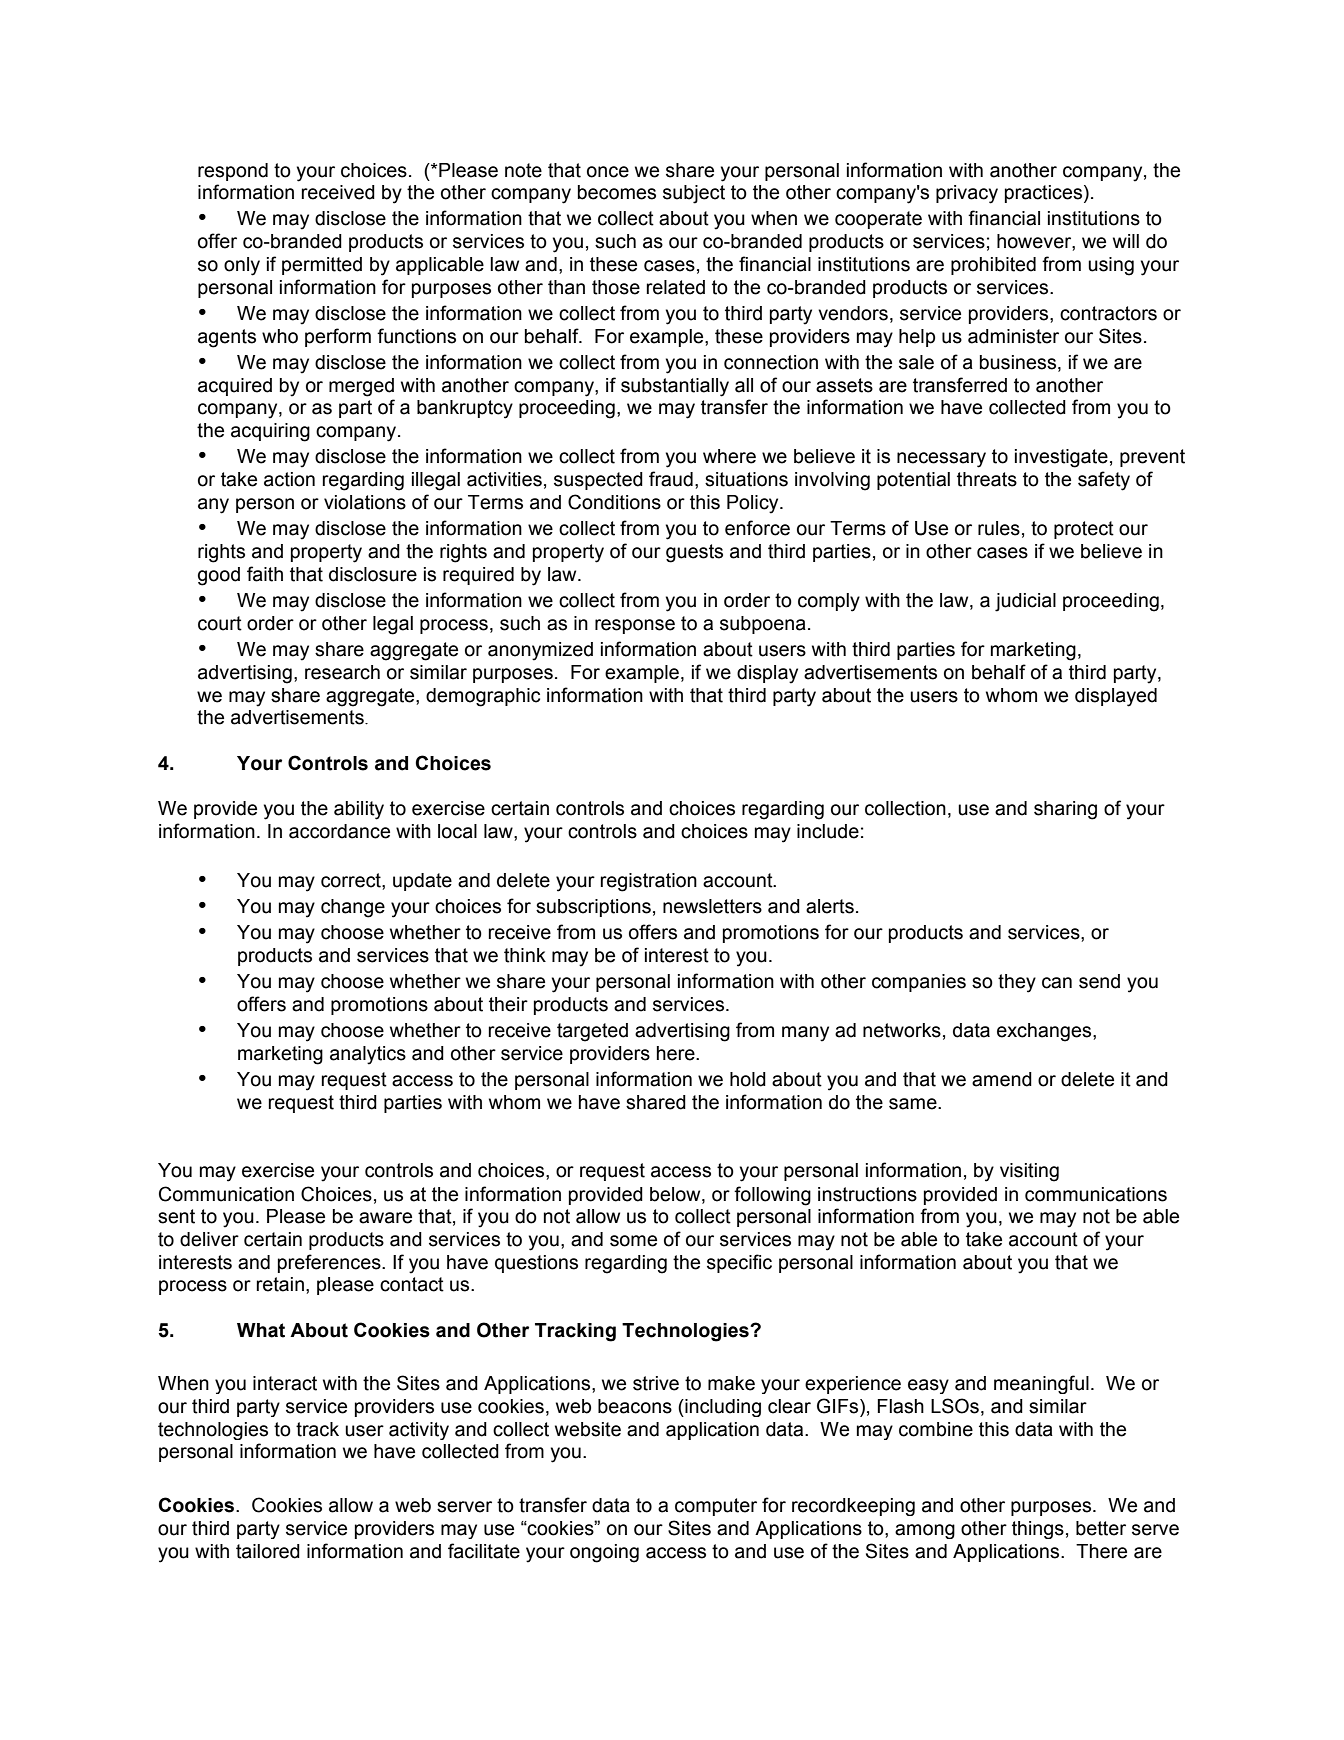 This screenshot has height=1740, width=1344. Describe the element at coordinates (268, 1551) in the screenshot. I see `tailored` at that location.
